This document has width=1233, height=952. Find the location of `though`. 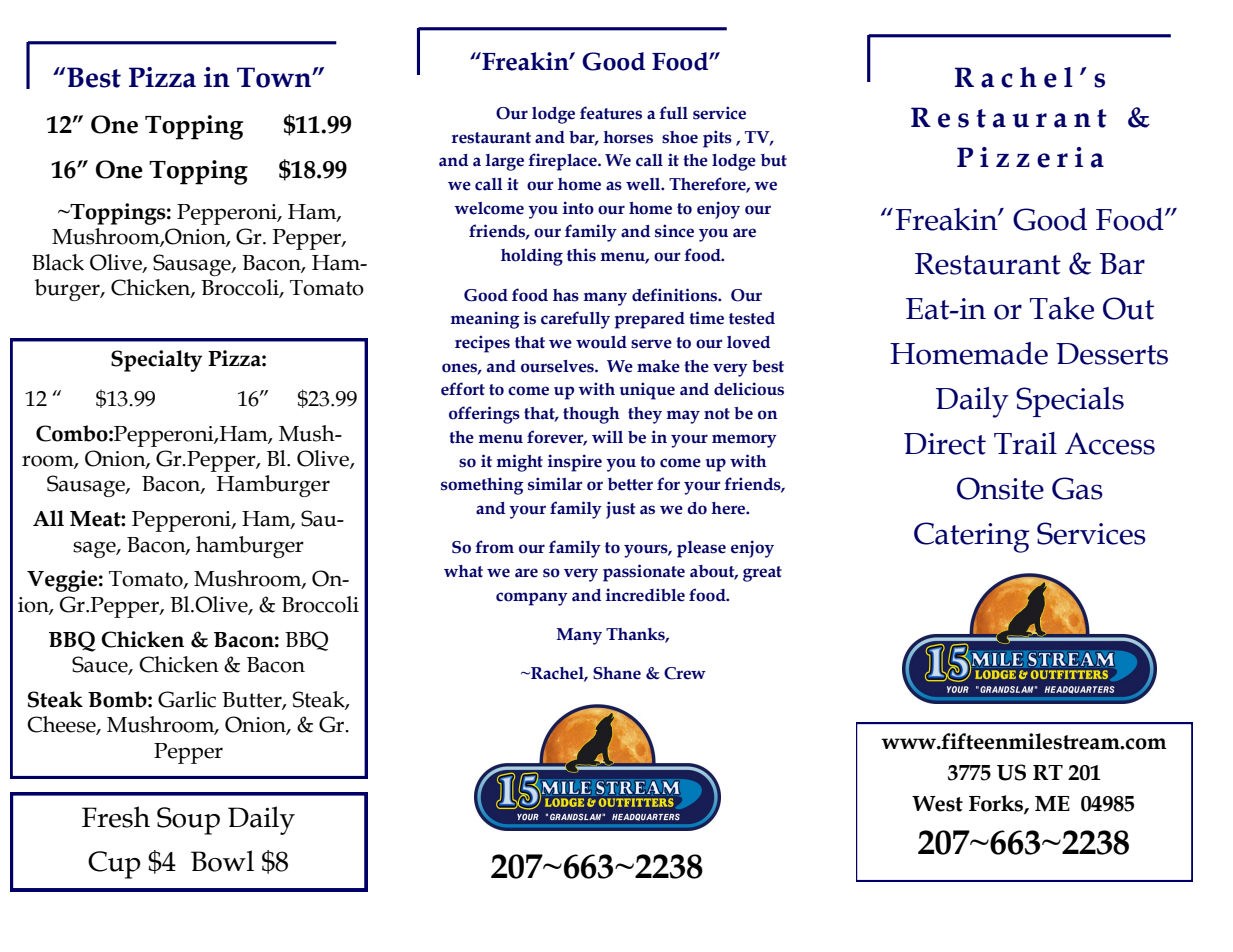

though is located at coordinates (591, 415).
